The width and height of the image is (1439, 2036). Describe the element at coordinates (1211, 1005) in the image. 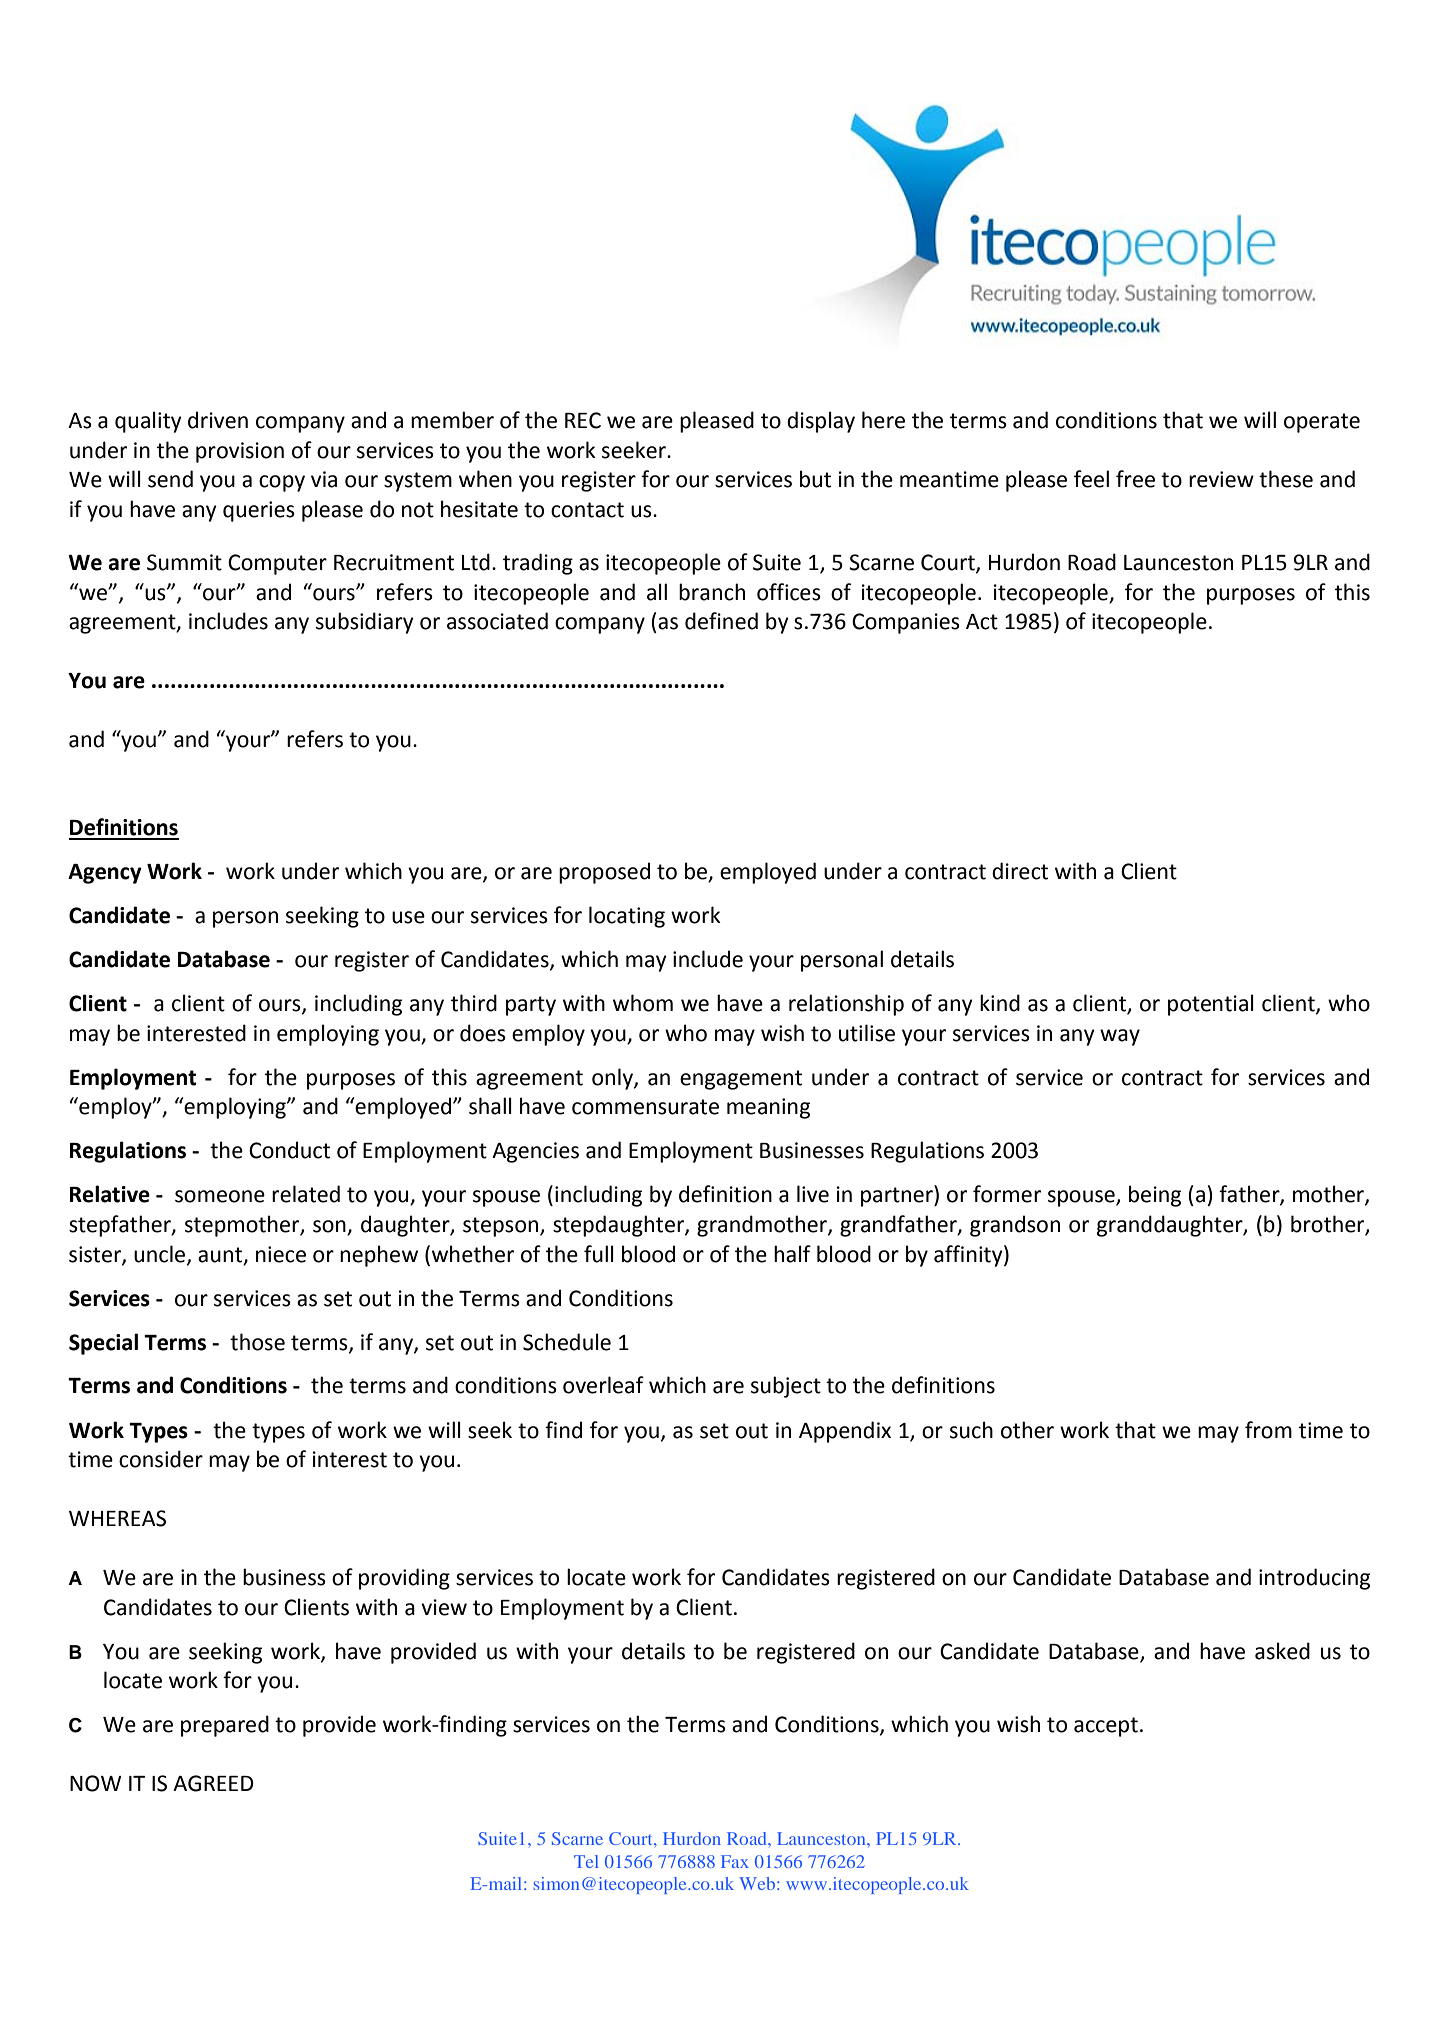

I see `potential` at that location.
